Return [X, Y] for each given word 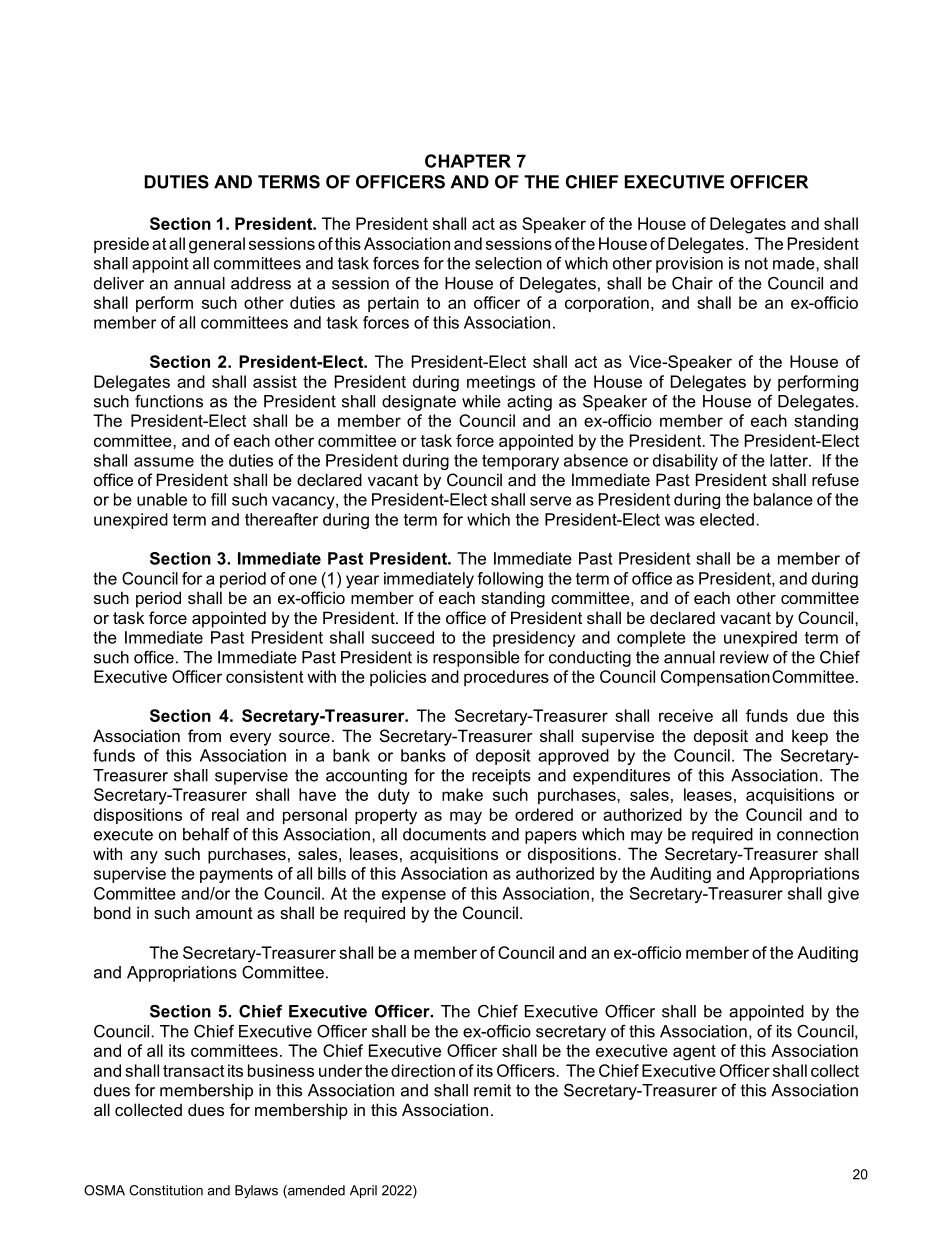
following [510, 580]
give [843, 895]
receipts [501, 777]
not [756, 263]
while [481, 401]
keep [810, 737]
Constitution [166, 1190]
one [303, 580]
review [744, 657]
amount [224, 913]
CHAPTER [468, 161]
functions [169, 401]
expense [414, 896]
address [261, 283]
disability [685, 462]
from [204, 735]
